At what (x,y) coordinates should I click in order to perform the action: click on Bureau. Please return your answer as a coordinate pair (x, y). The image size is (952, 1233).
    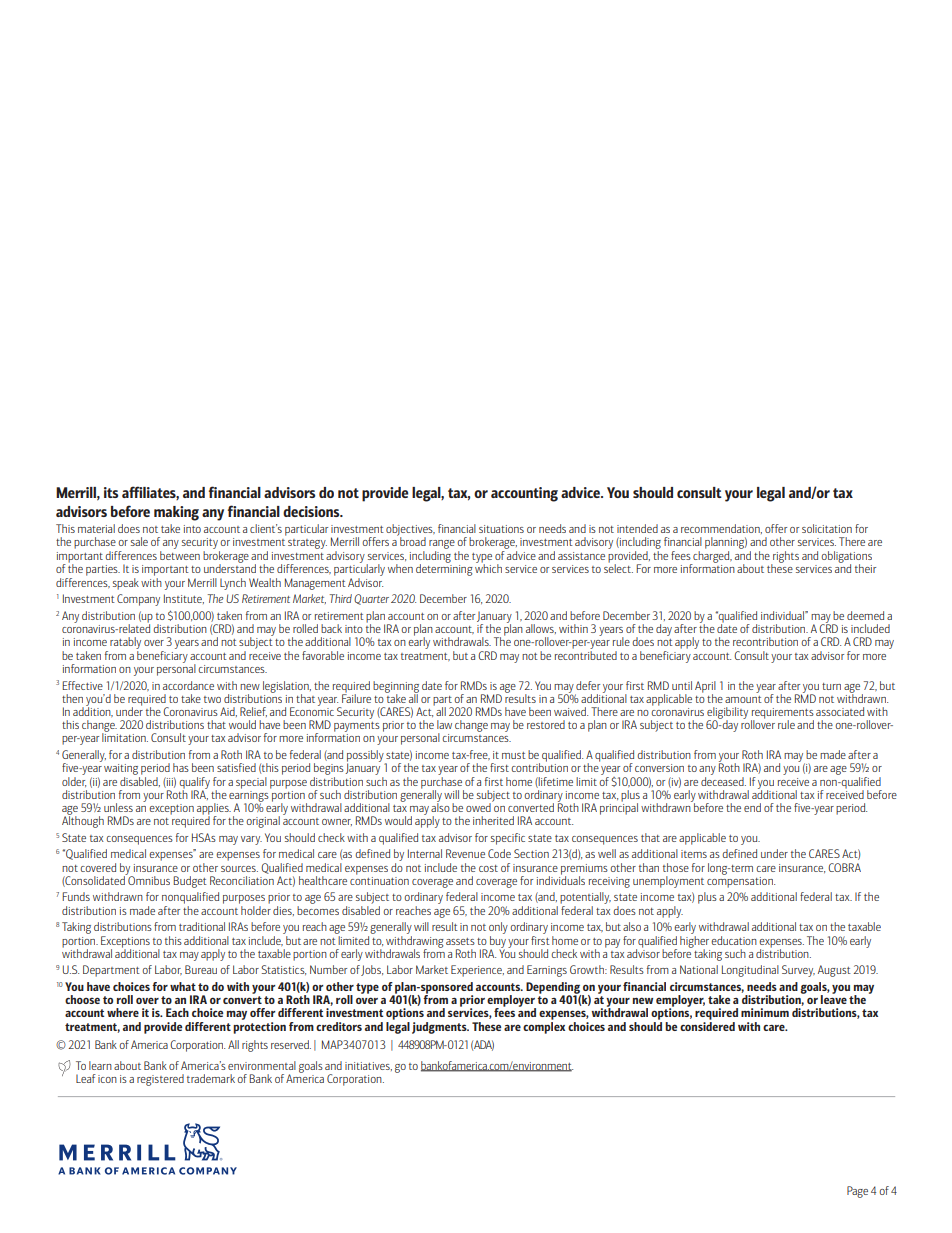
    Looking at the image, I should click on (201, 969).
